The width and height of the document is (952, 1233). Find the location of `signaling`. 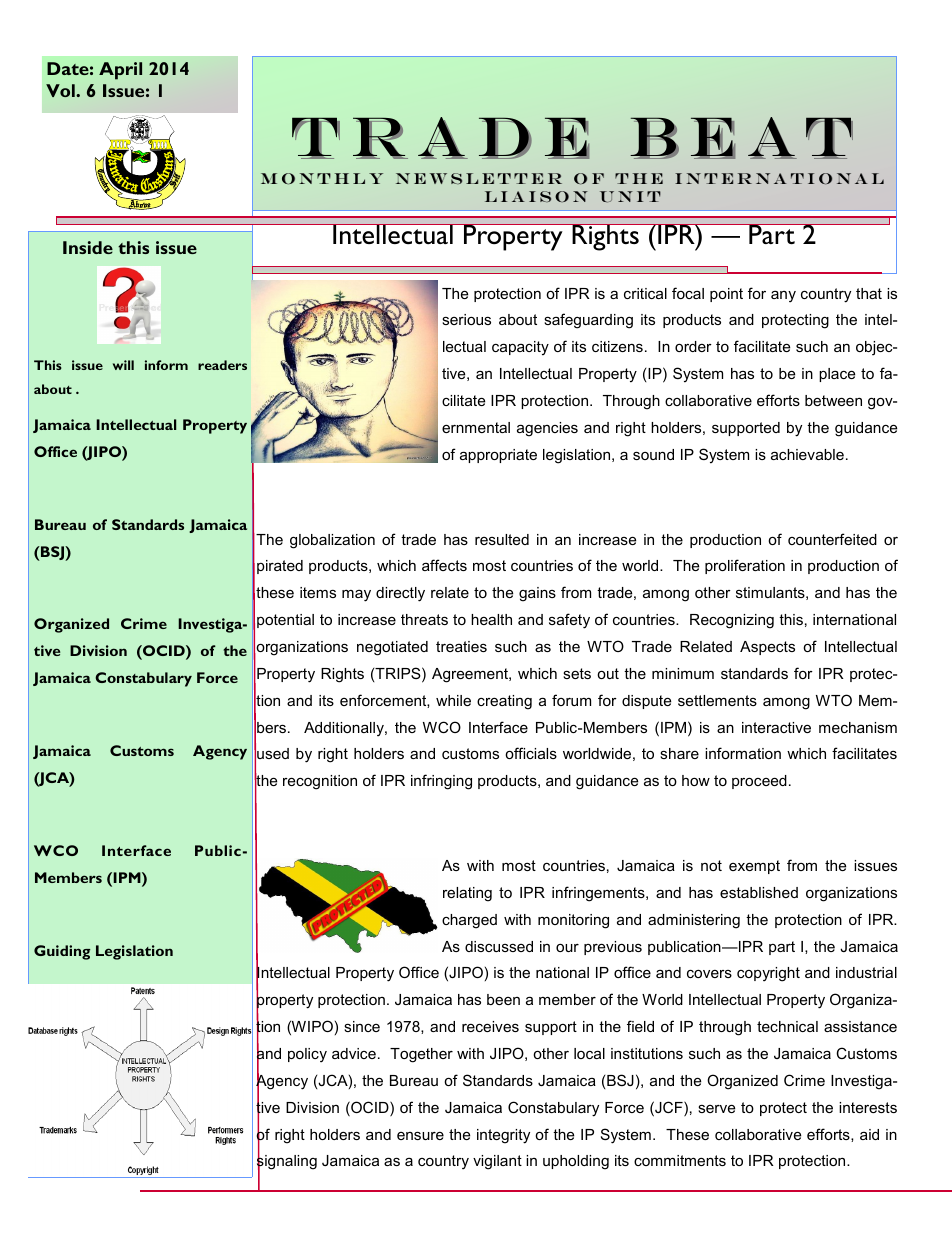

signaling is located at coordinates (287, 1163).
